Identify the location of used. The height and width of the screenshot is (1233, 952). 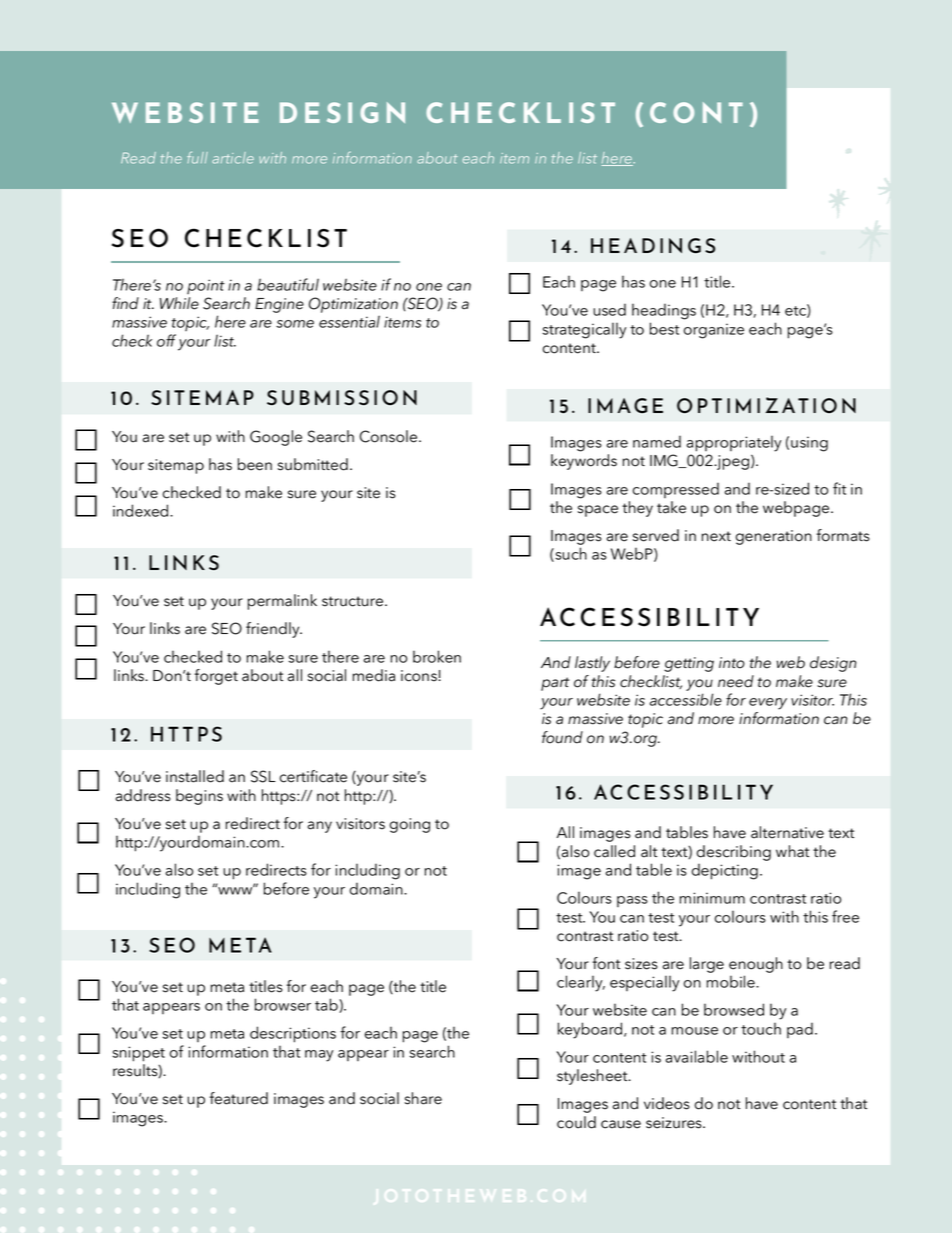
(609, 309).
